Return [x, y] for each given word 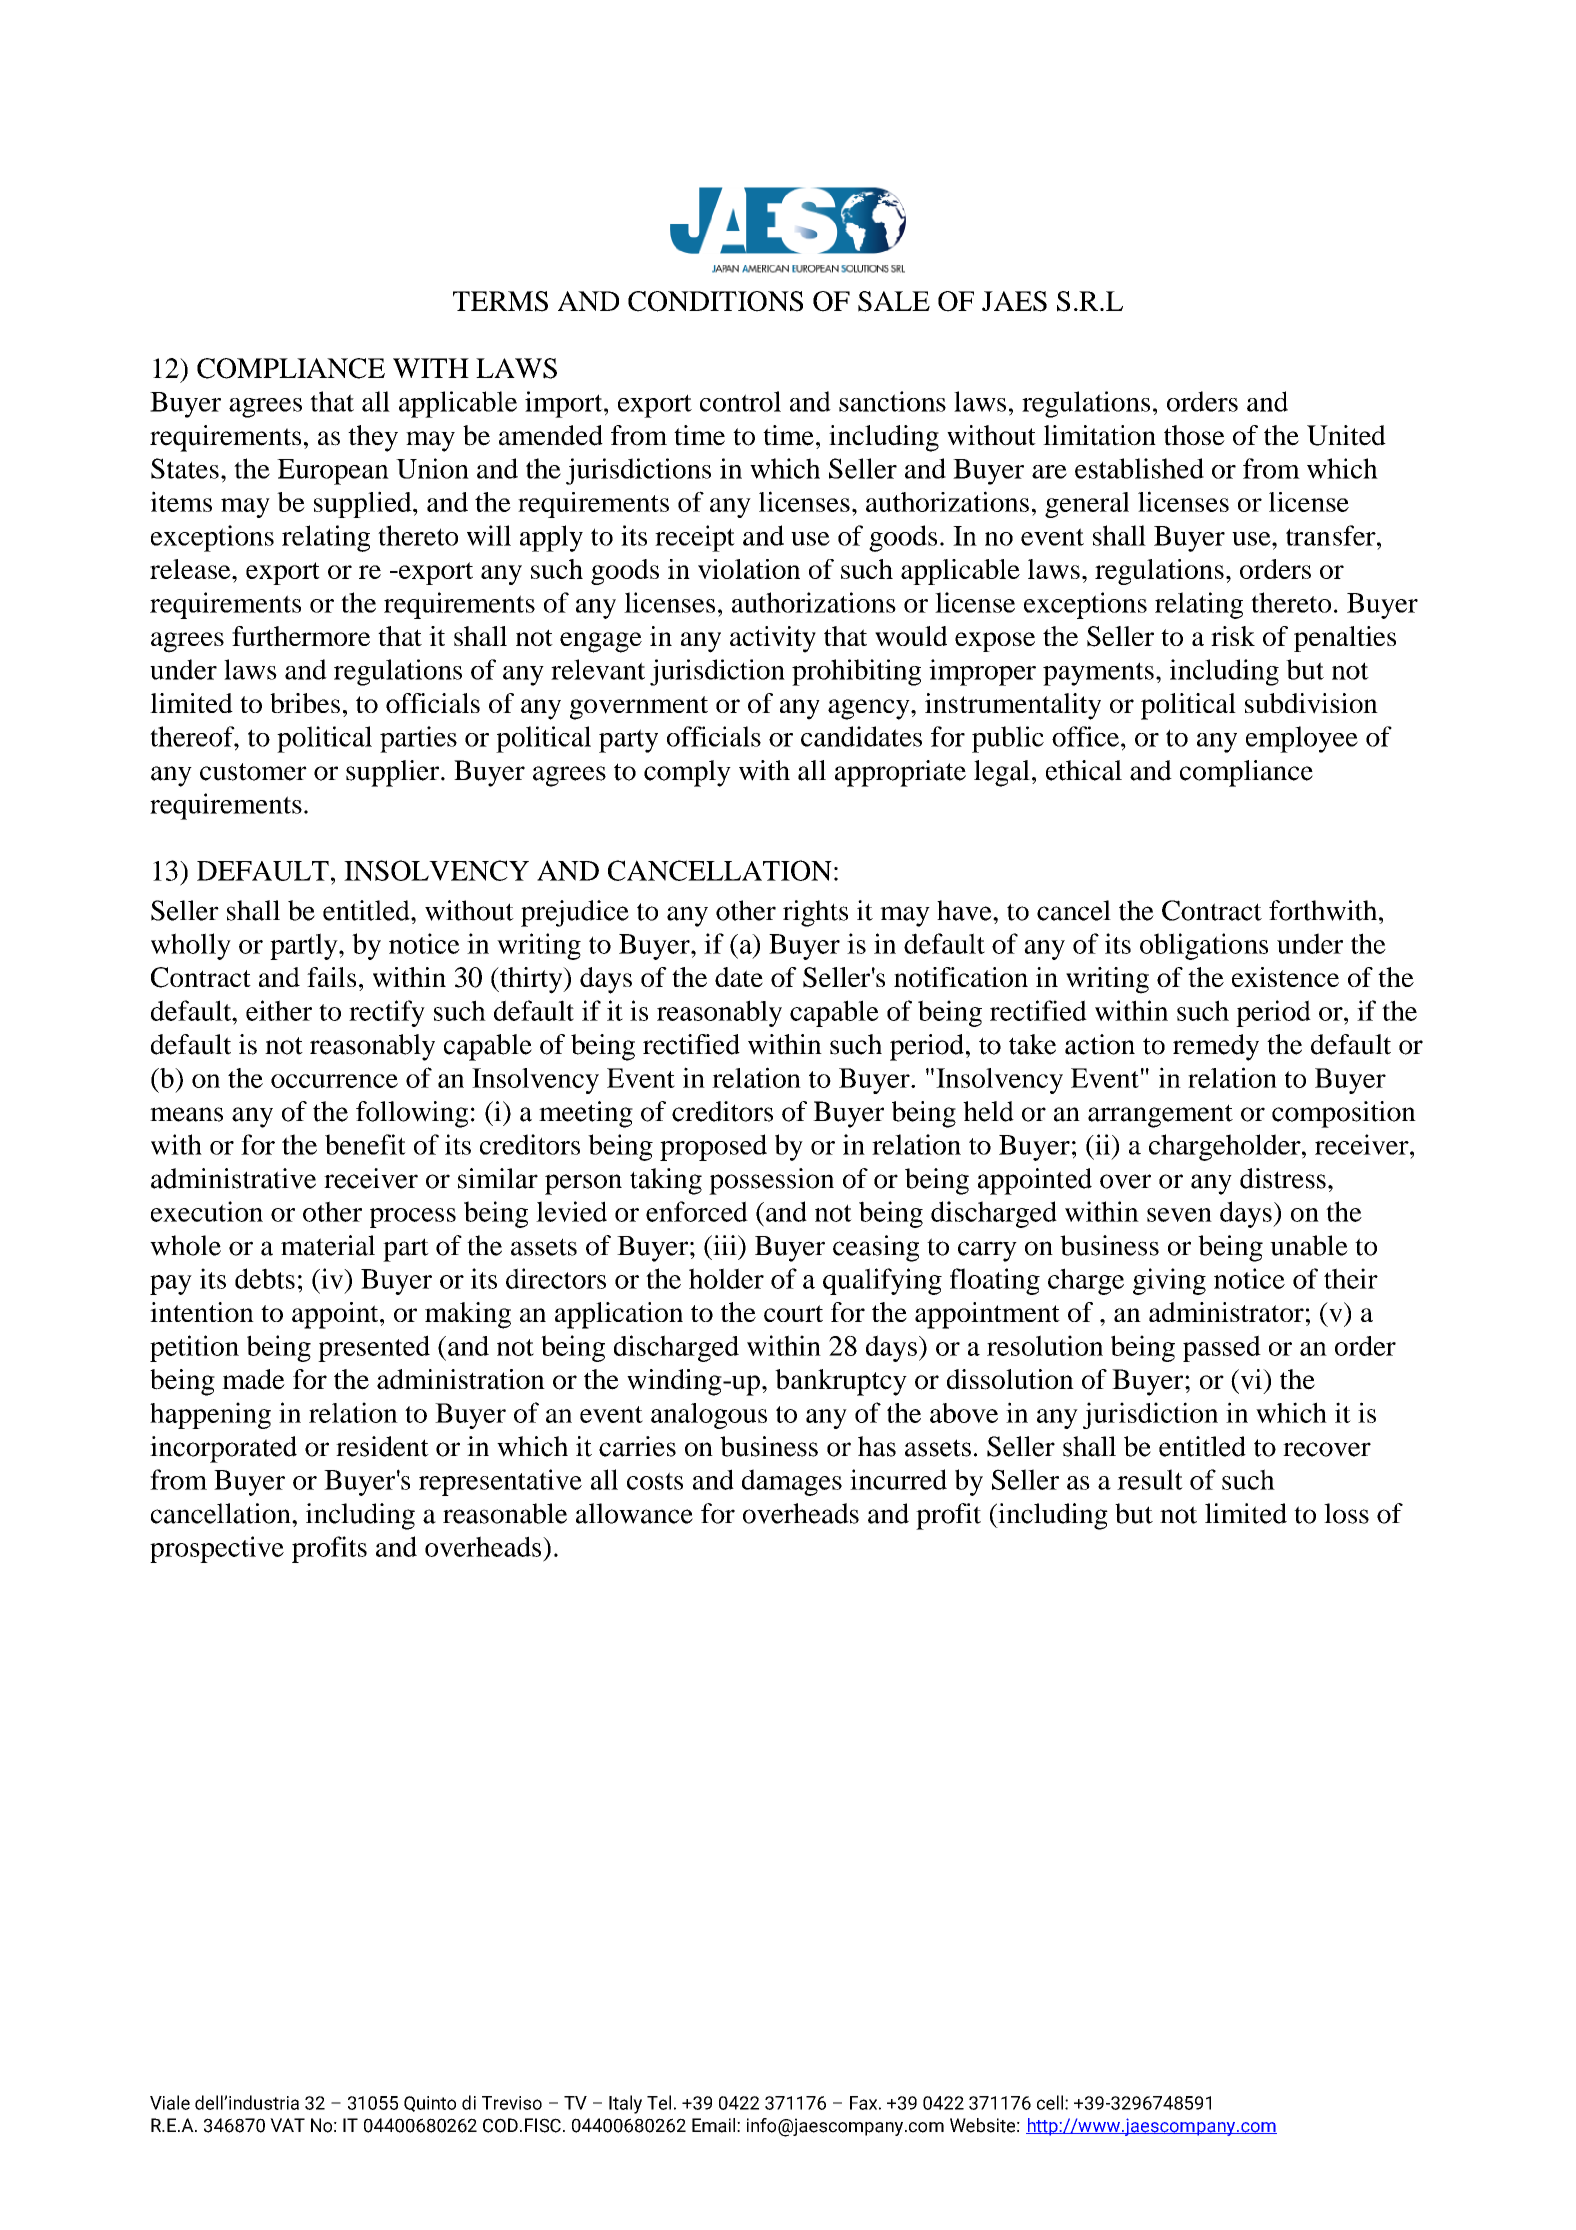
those [1194, 435]
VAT [287, 2125]
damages [792, 1482]
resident [382, 1446]
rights [815, 913]
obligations [1204, 946]
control [740, 401]
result [1150, 1479]
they [373, 438]
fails [331, 977]
